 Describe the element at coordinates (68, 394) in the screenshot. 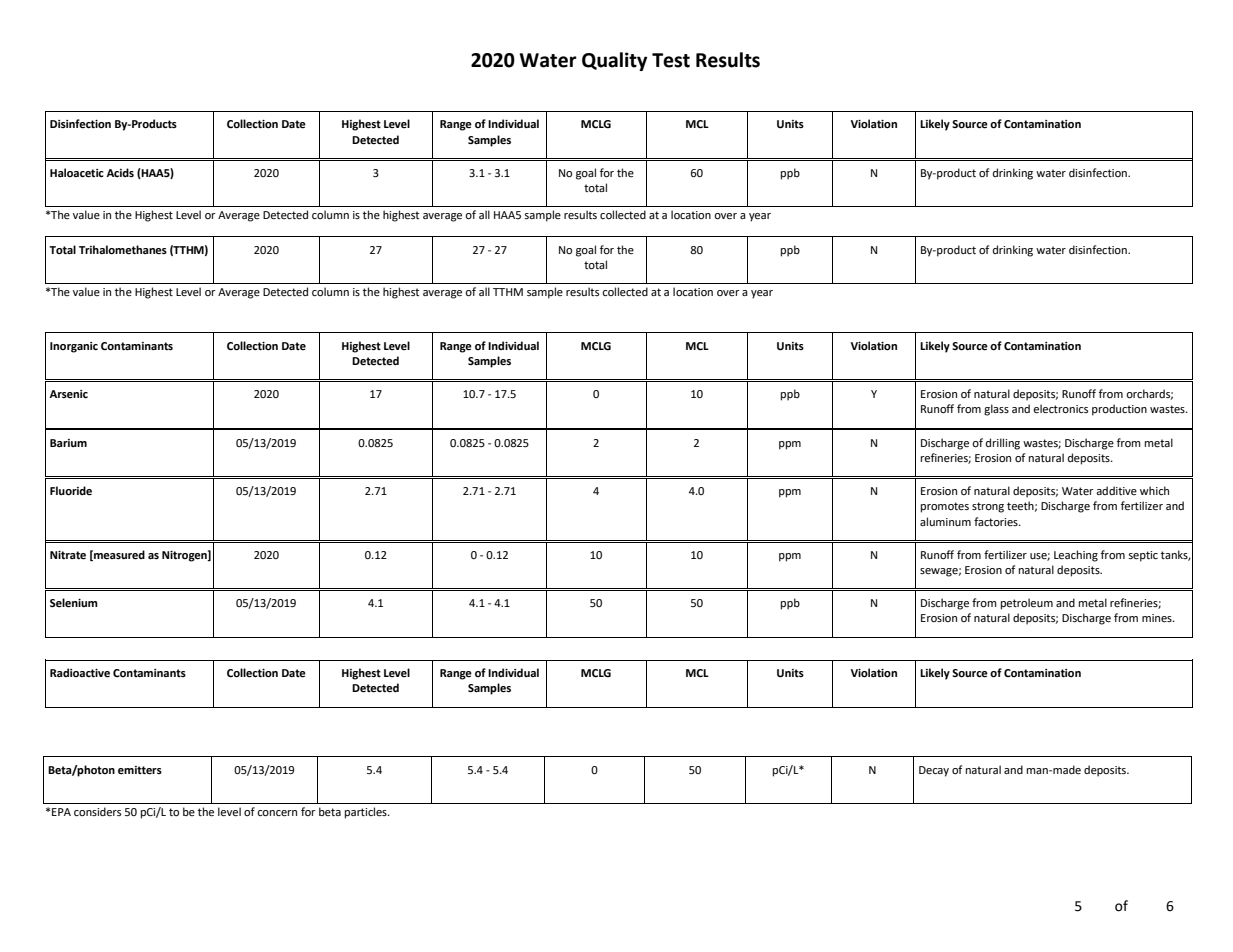

I see `Arsenic` at that location.
